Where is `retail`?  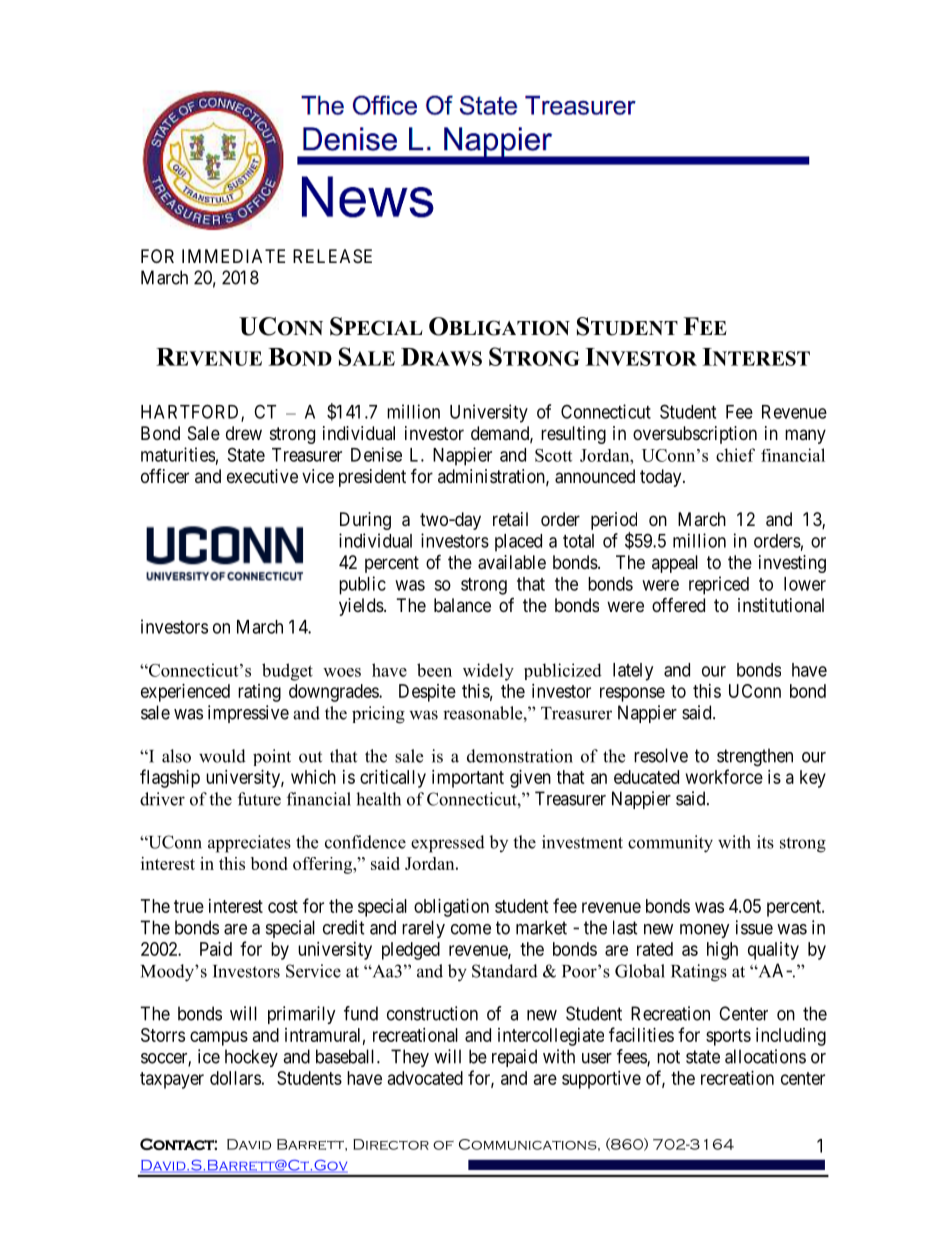 retail is located at coordinates (510, 519).
